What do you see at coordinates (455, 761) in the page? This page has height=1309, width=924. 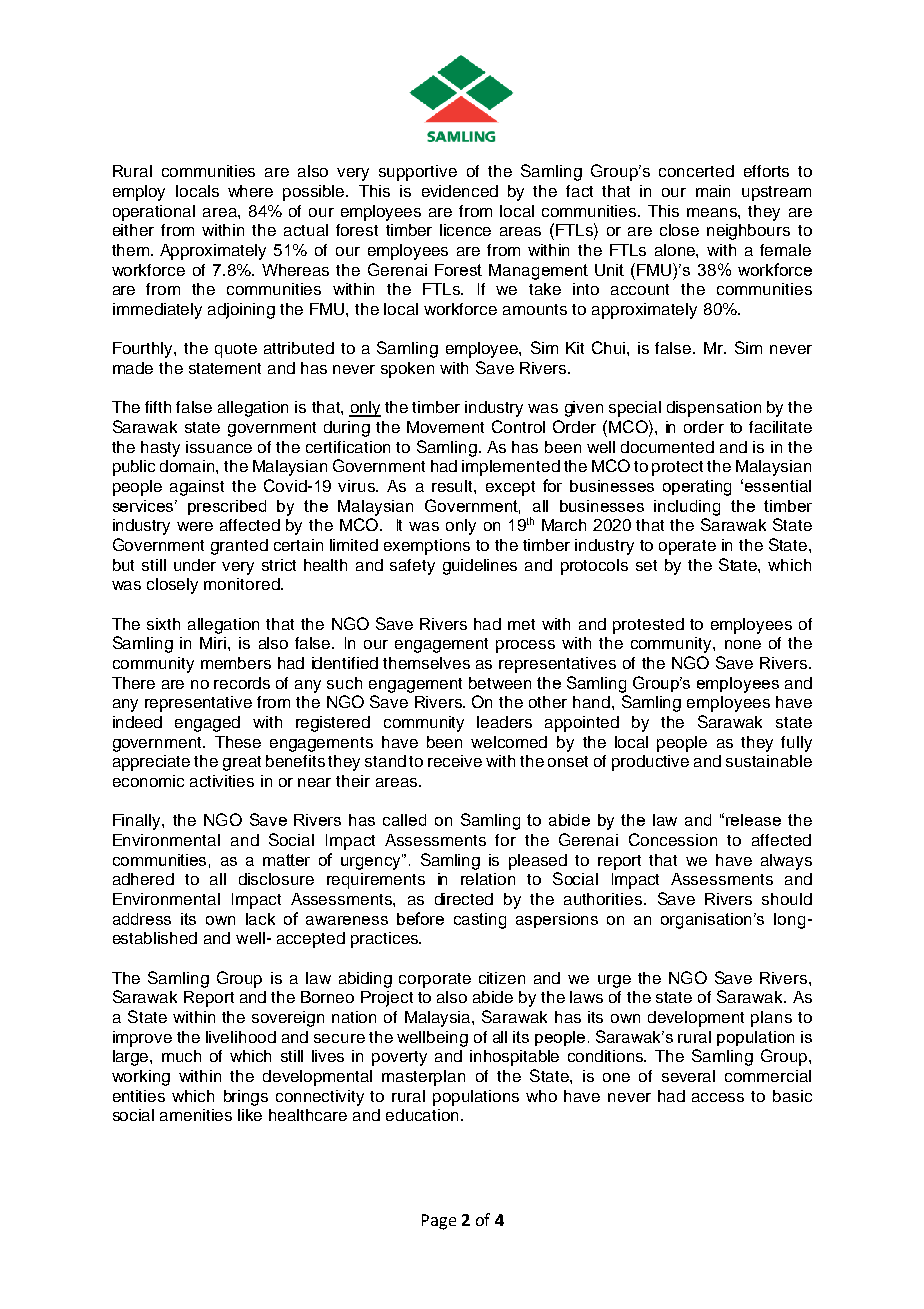 I see `receive` at bounding box center [455, 761].
